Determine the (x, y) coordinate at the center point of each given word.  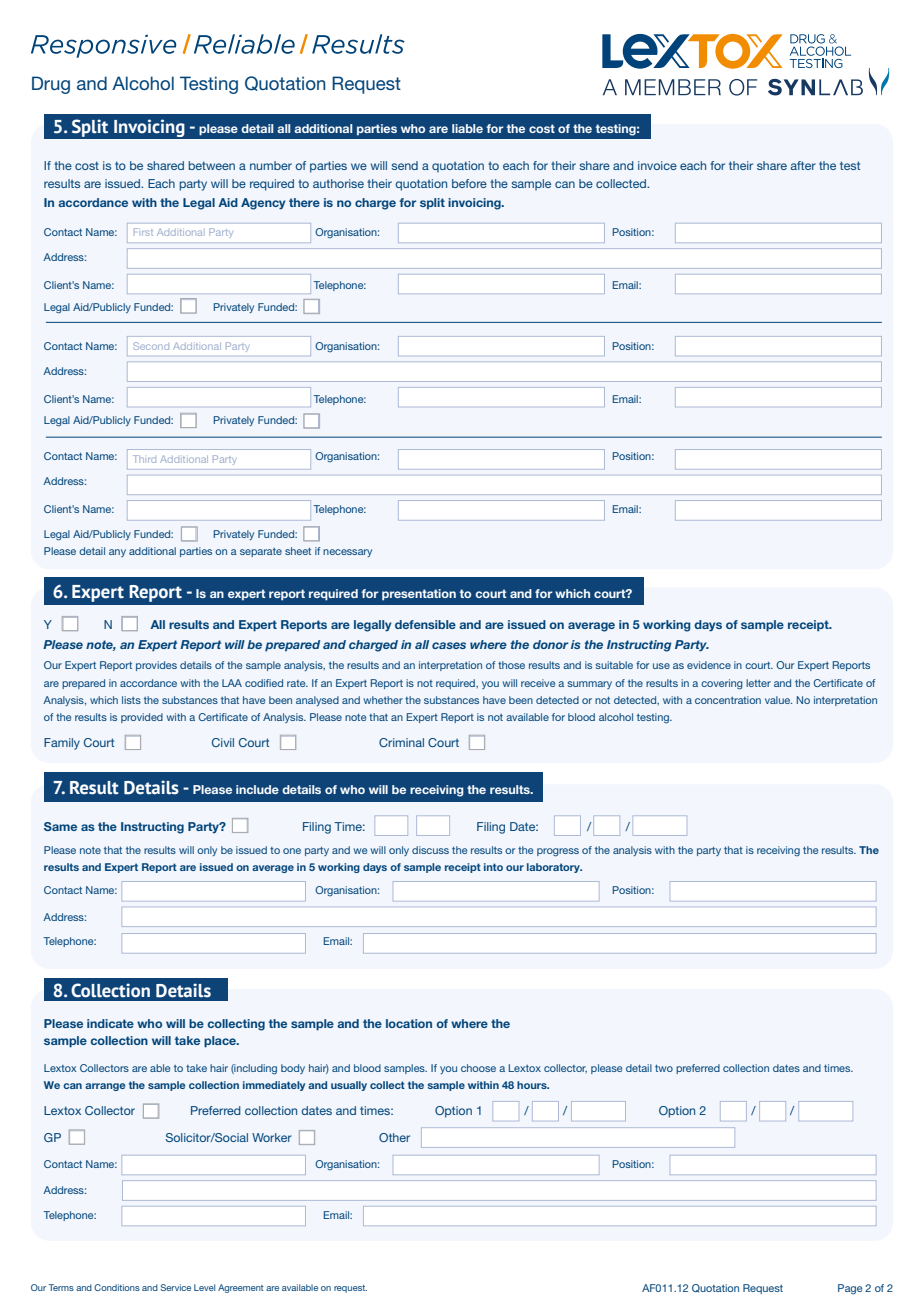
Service (175, 1287)
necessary (347, 553)
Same (60, 826)
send (404, 165)
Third (144, 459)
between (211, 165)
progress (558, 852)
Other (394, 1137)
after (803, 165)
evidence (709, 665)
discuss (430, 850)
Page (850, 1289)
